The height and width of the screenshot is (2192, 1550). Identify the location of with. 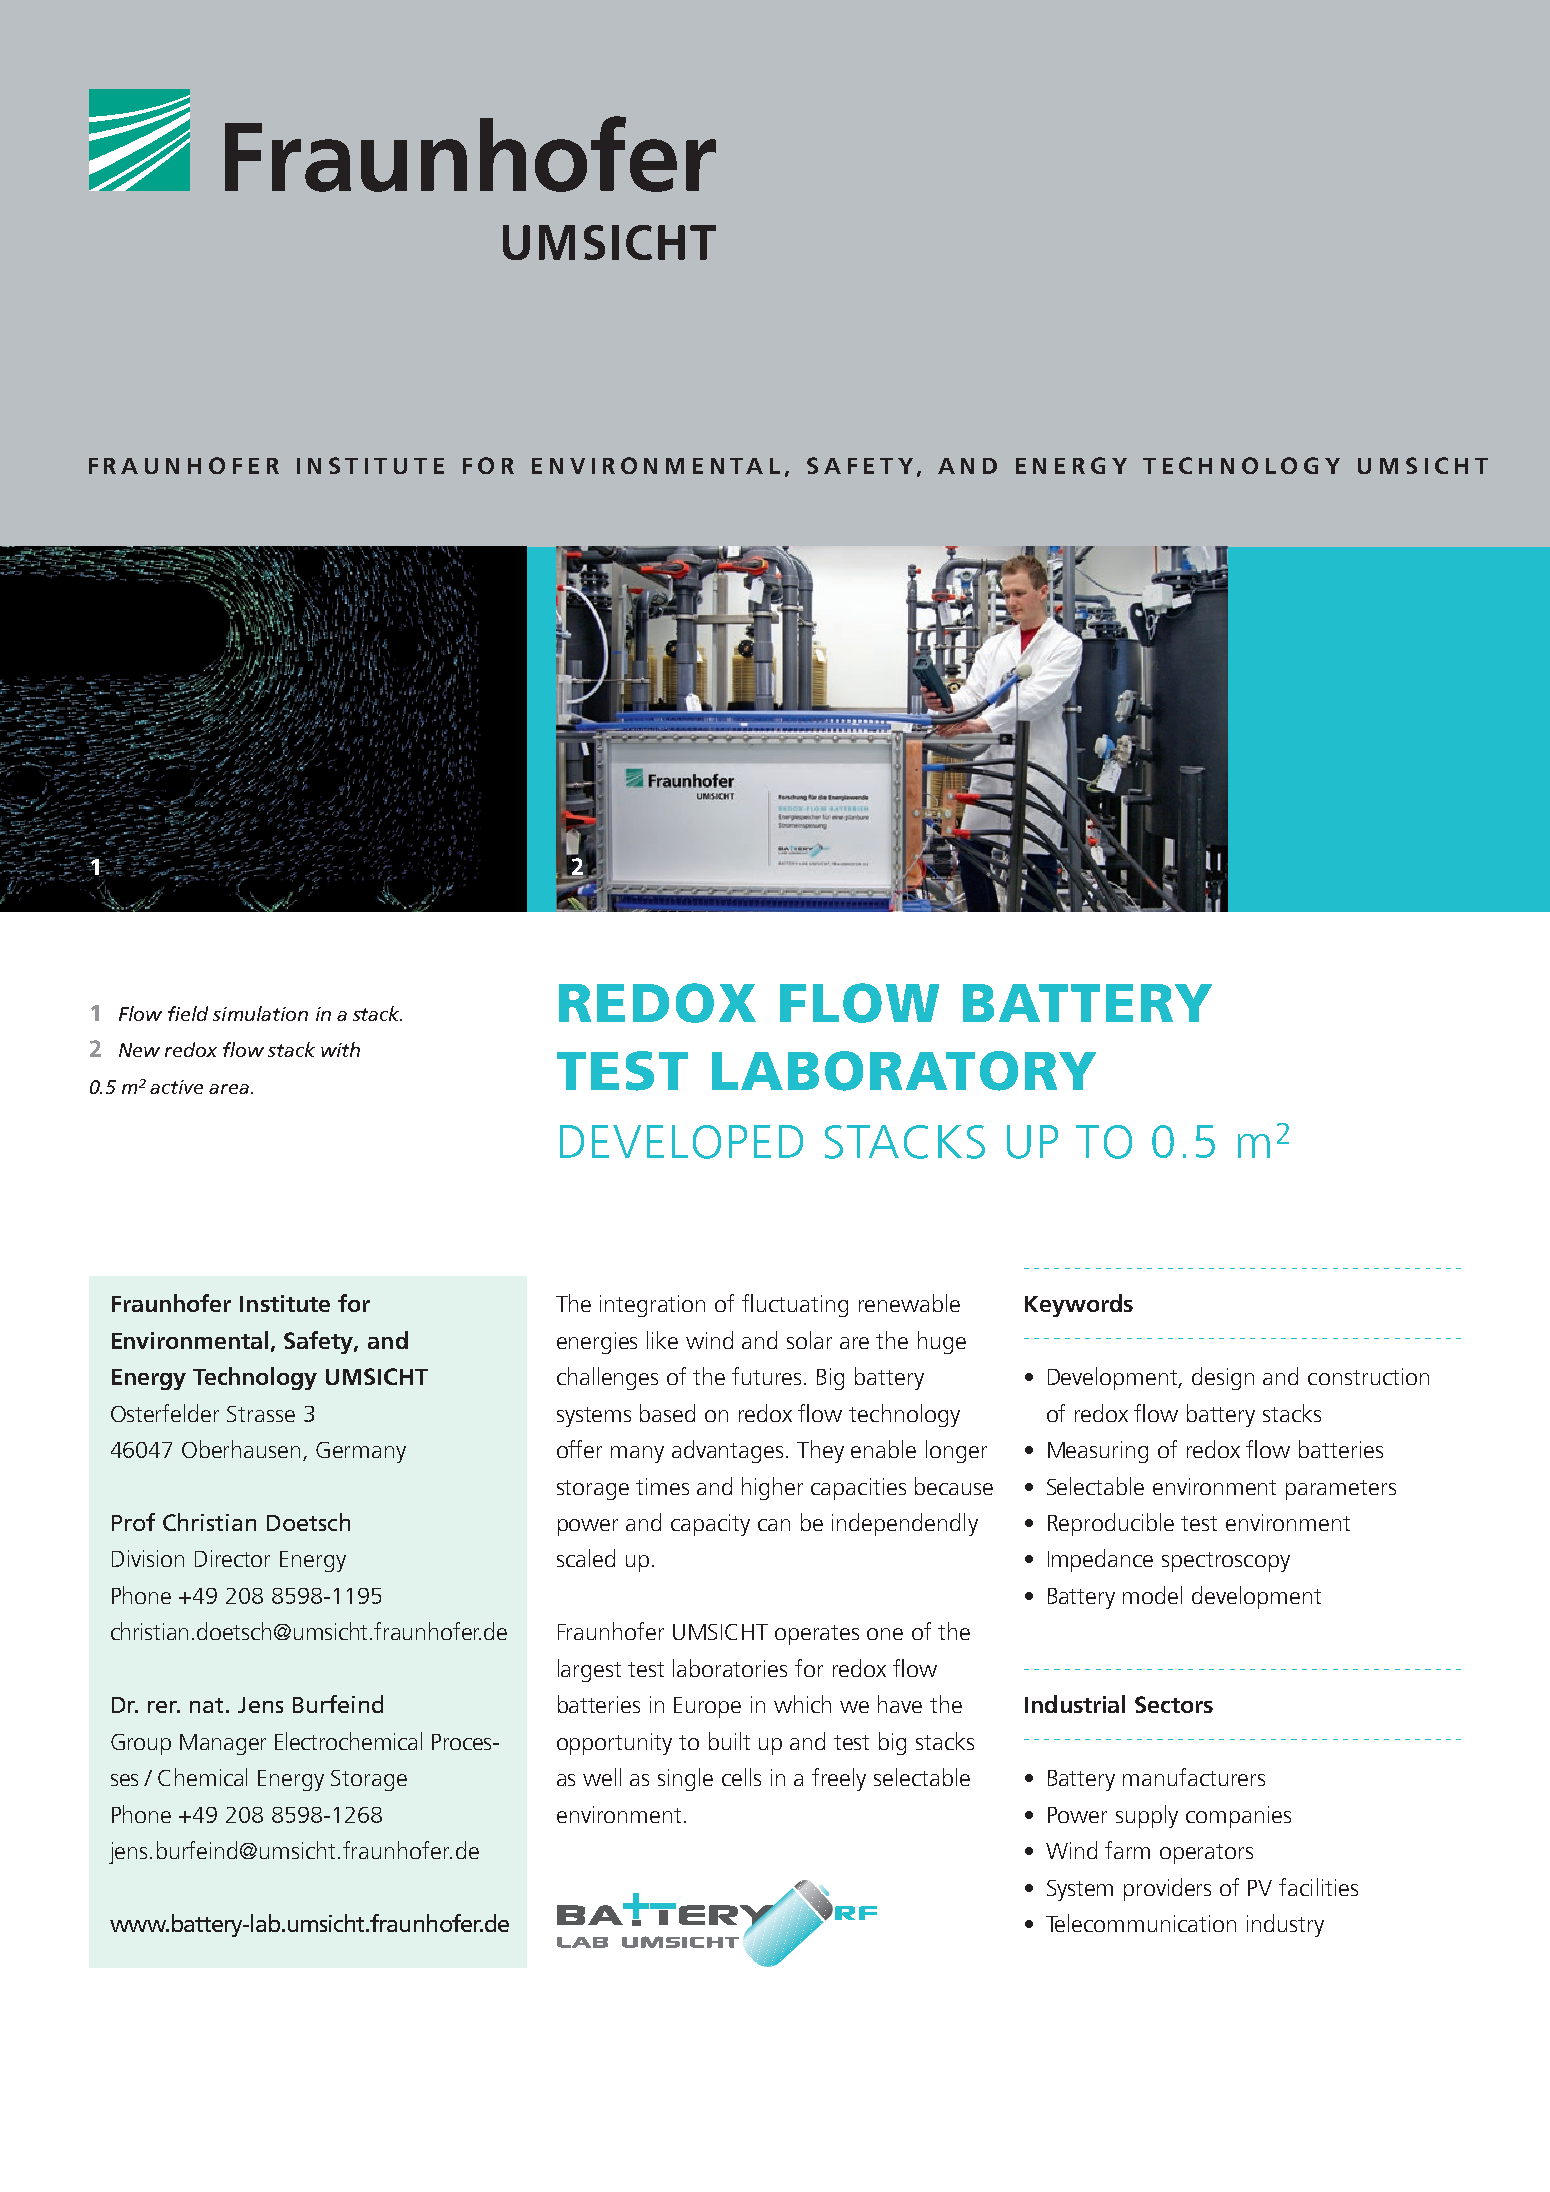
(340, 1049).
